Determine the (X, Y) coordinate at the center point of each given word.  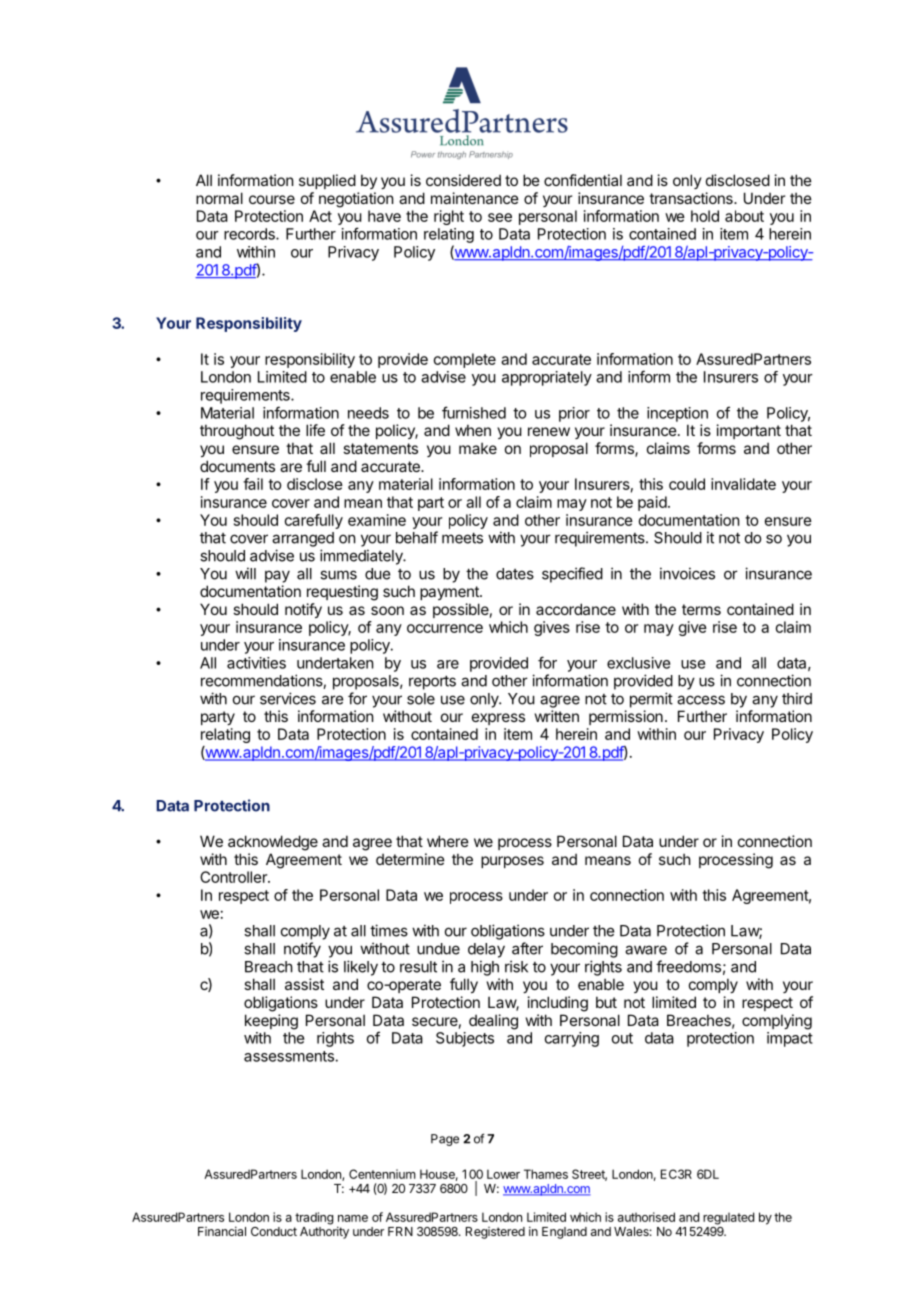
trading (314, 1218)
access (701, 700)
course (272, 199)
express (498, 719)
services (288, 698)
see (500, 217)
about (744, 216)
